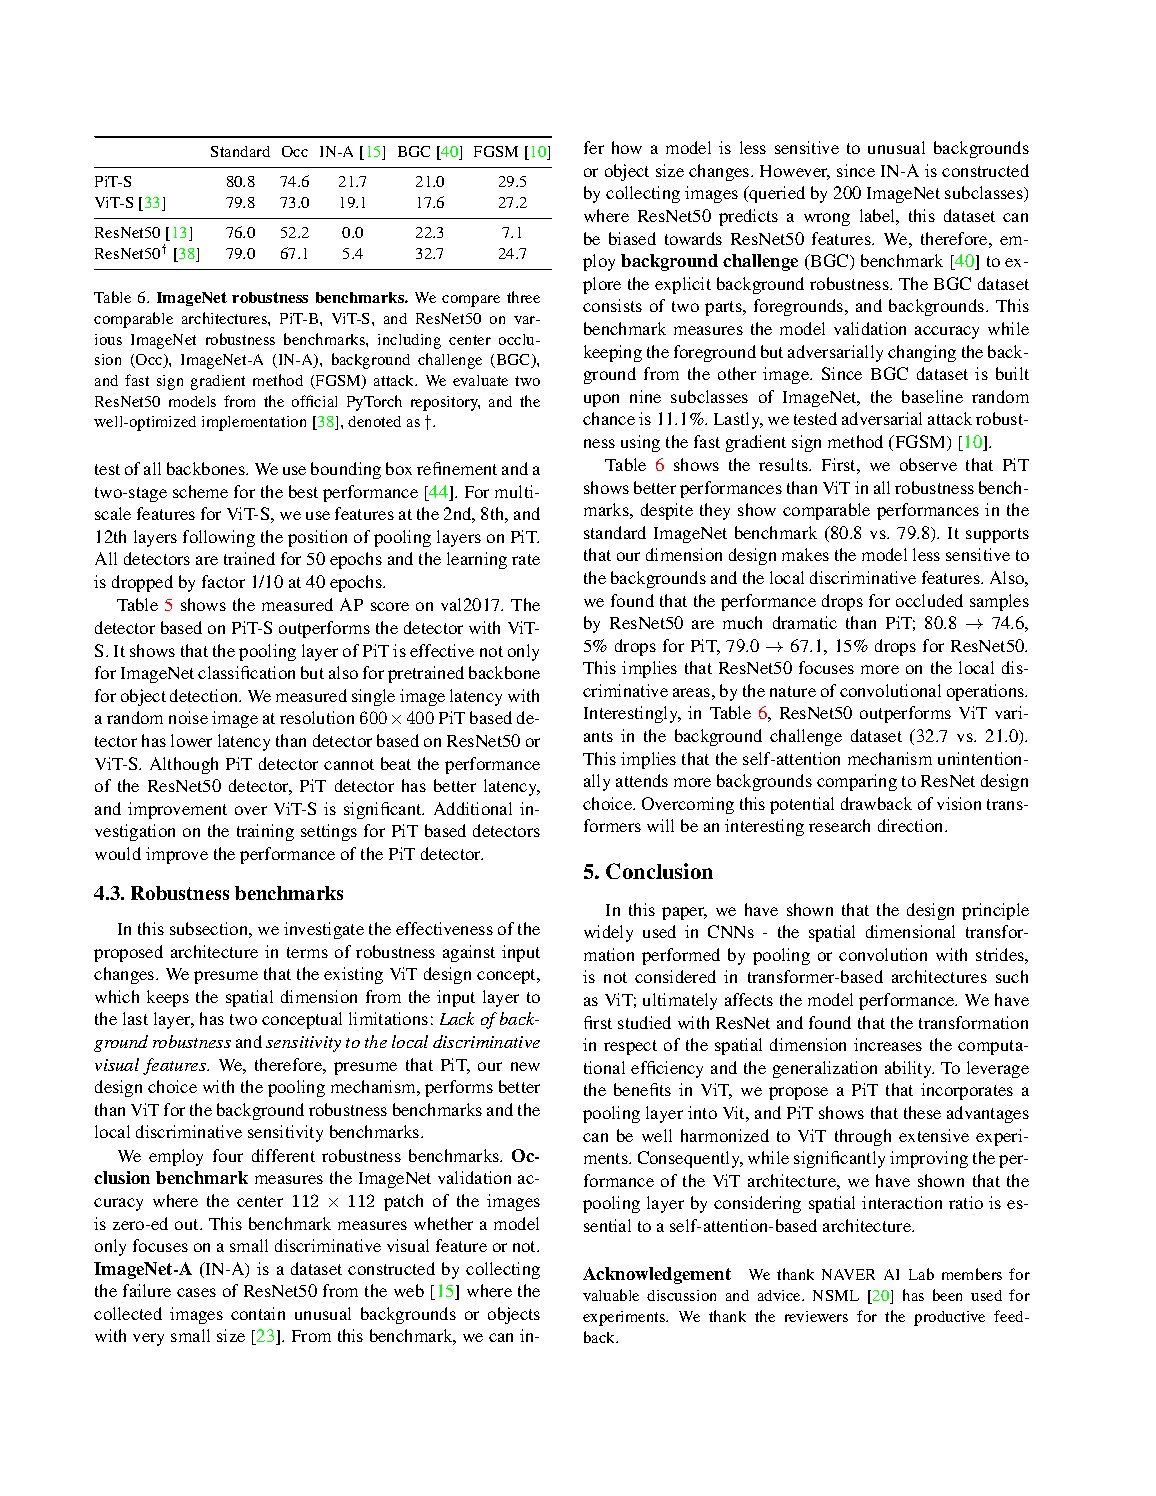 The height and width of the image is (1496, 1156). What do you see at coordinates (857, 782) in the image?
I see `comparing` at bounding box center [857, 782].
